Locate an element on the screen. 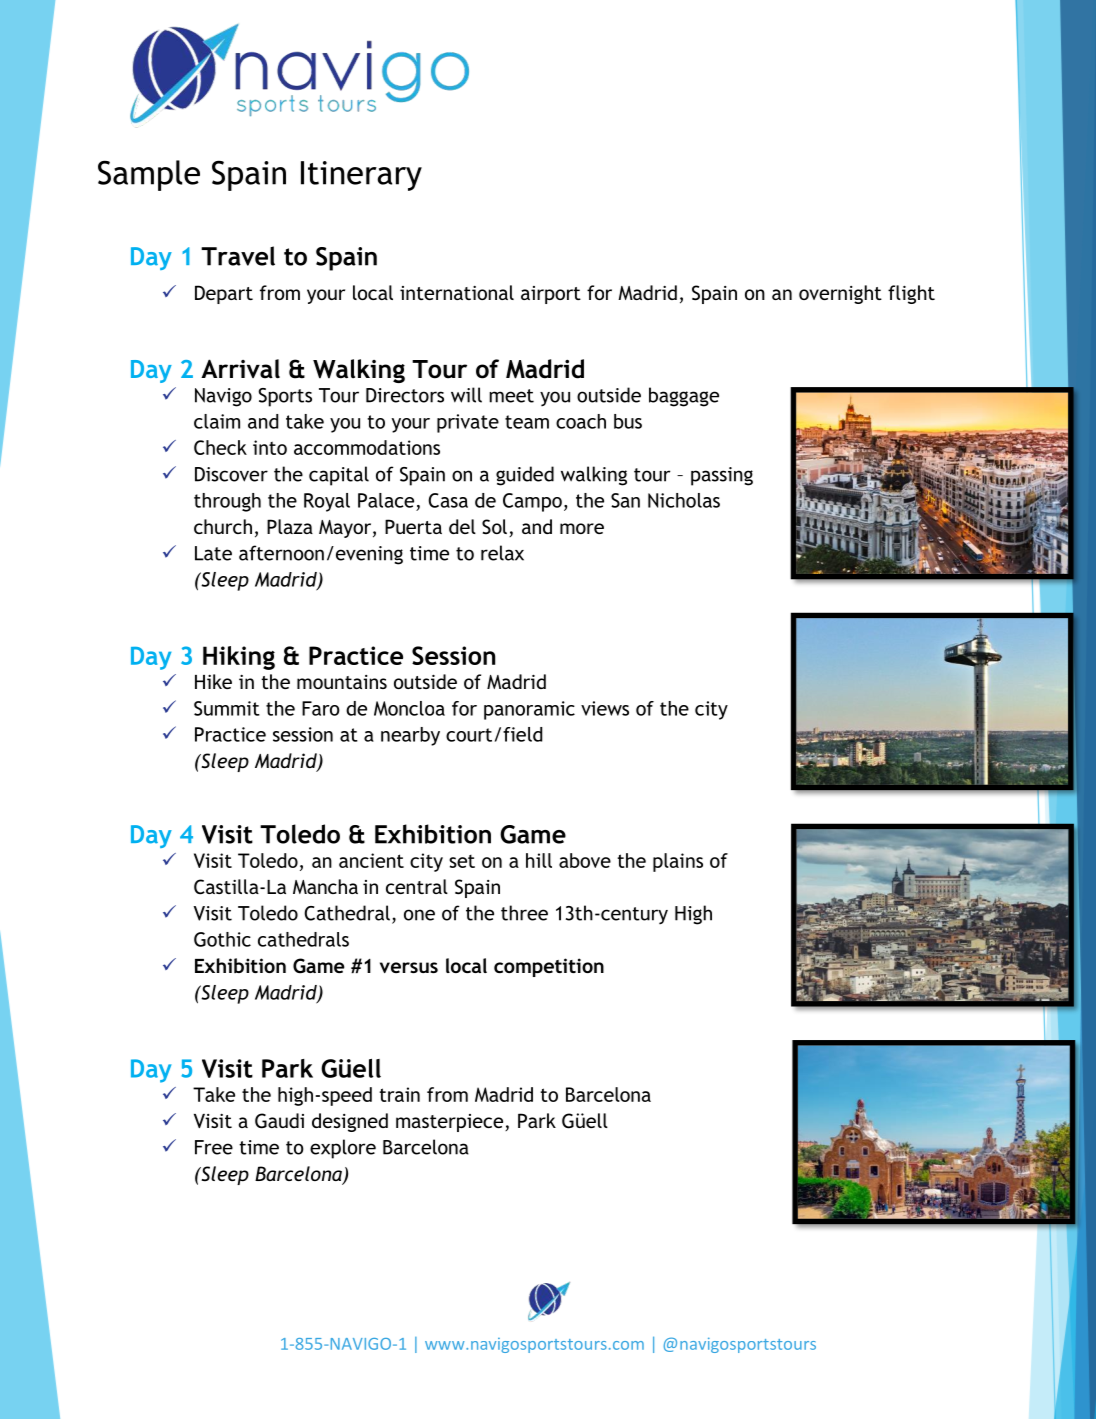 This screenshot has height=1419, width=1096. Gothic is located at coordinates (222, 939).
